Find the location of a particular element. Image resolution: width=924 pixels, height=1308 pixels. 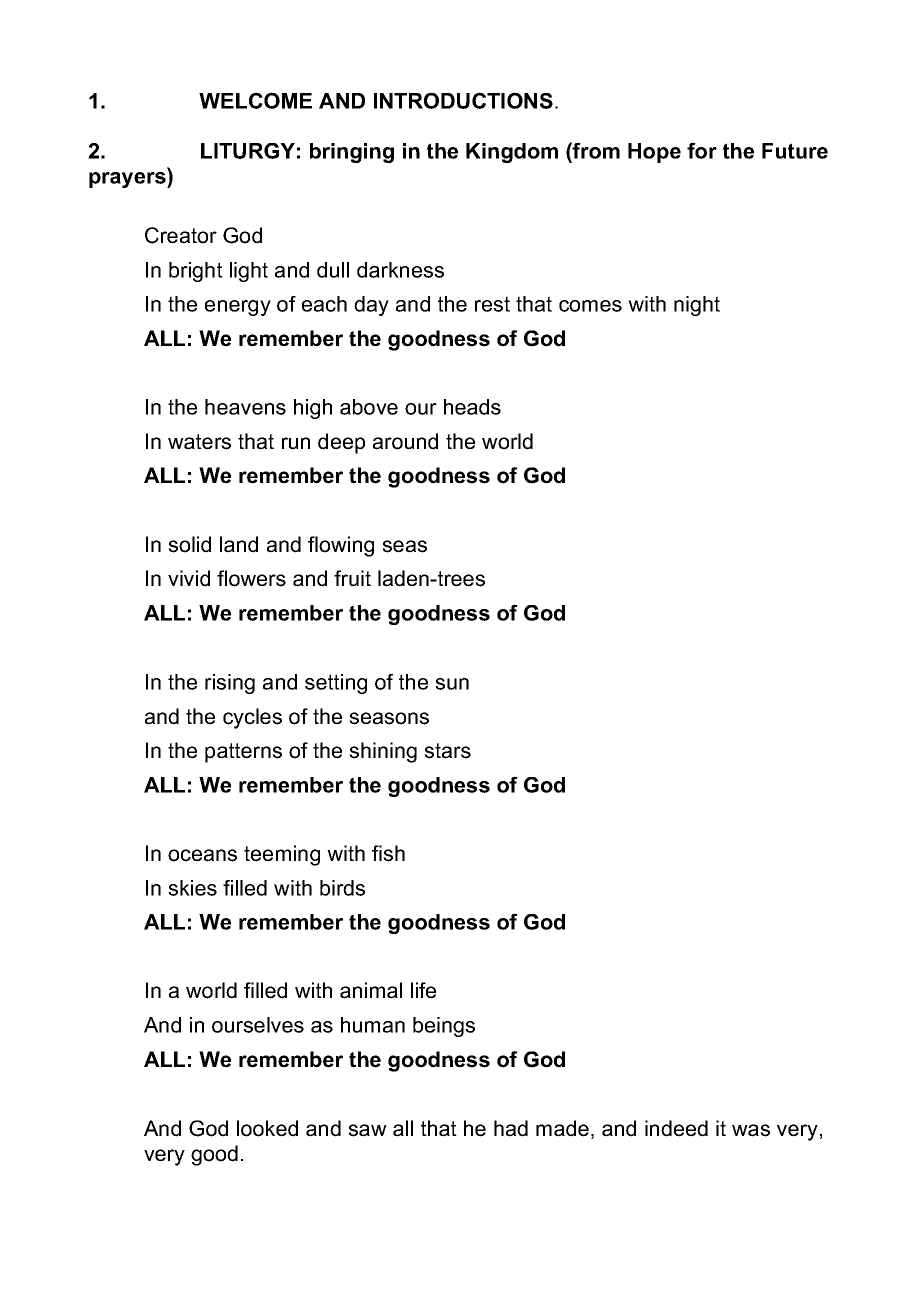

had is located at coordinates (511, 1128).
